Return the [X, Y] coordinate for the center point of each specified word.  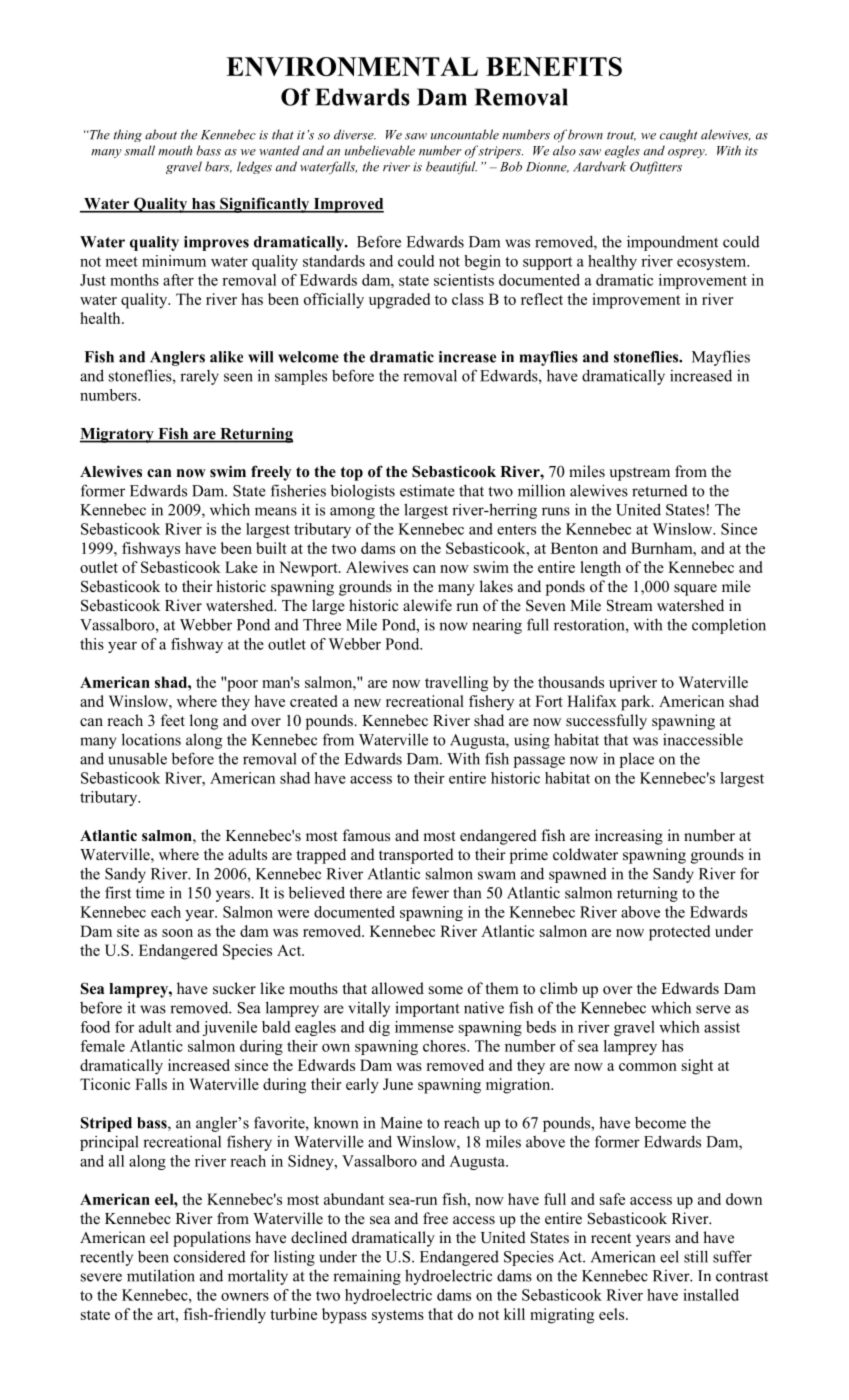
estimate [427, 490]
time [150, 892]
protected [679, 933]
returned [660, 491]
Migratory [118, 435]
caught [679, 135]
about [161, 134]
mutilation [161, 1275]
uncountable [465, 134]
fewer [430, 892]
